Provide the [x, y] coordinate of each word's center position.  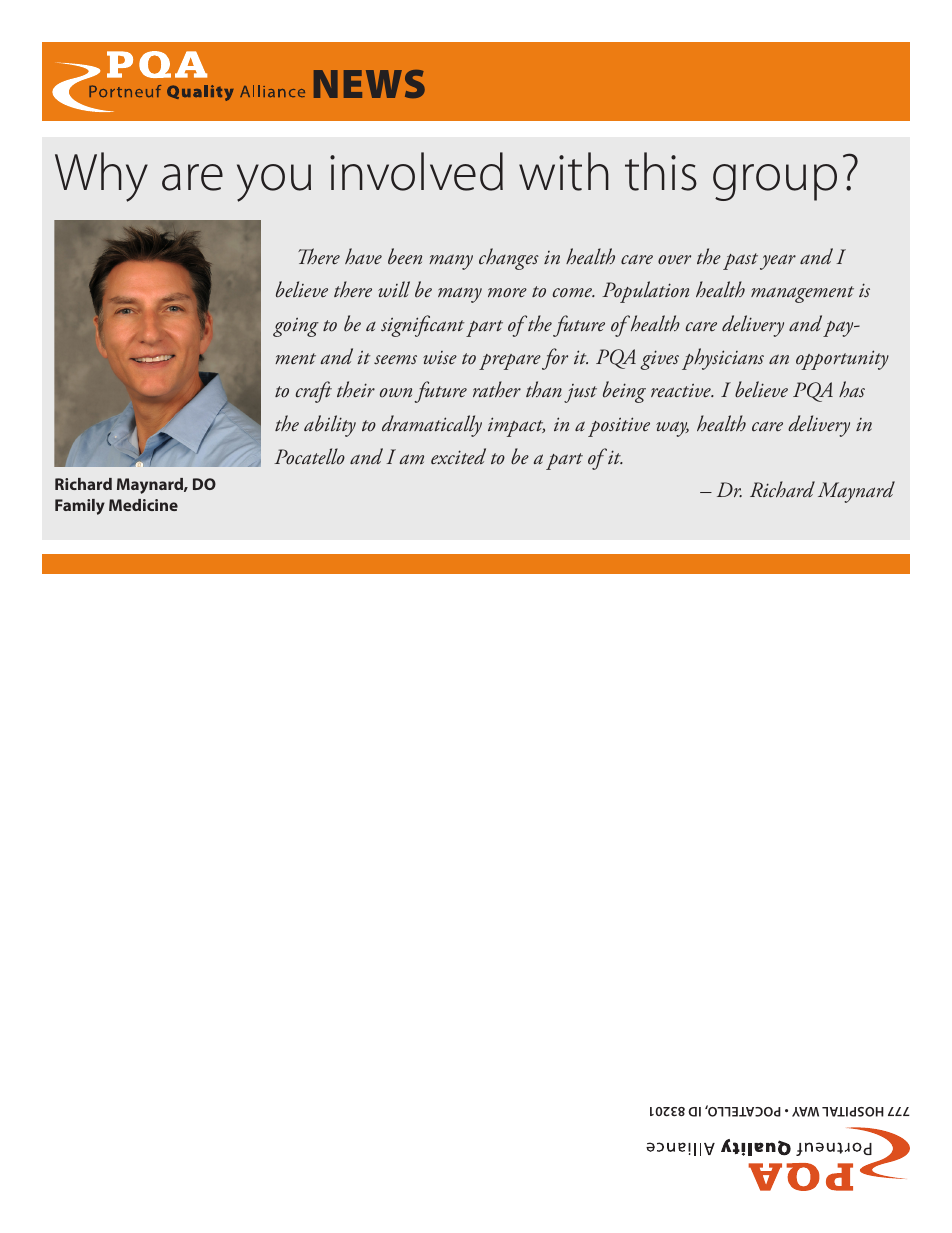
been [405, 256]
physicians [723, 359]
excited [458, 456]
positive [619, 427]
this [661, 171]
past [740, 261]
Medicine [143, 505]
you [274, 183]
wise [440, 358]
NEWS [369, 84]
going [296, 327]
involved [416, 171]
